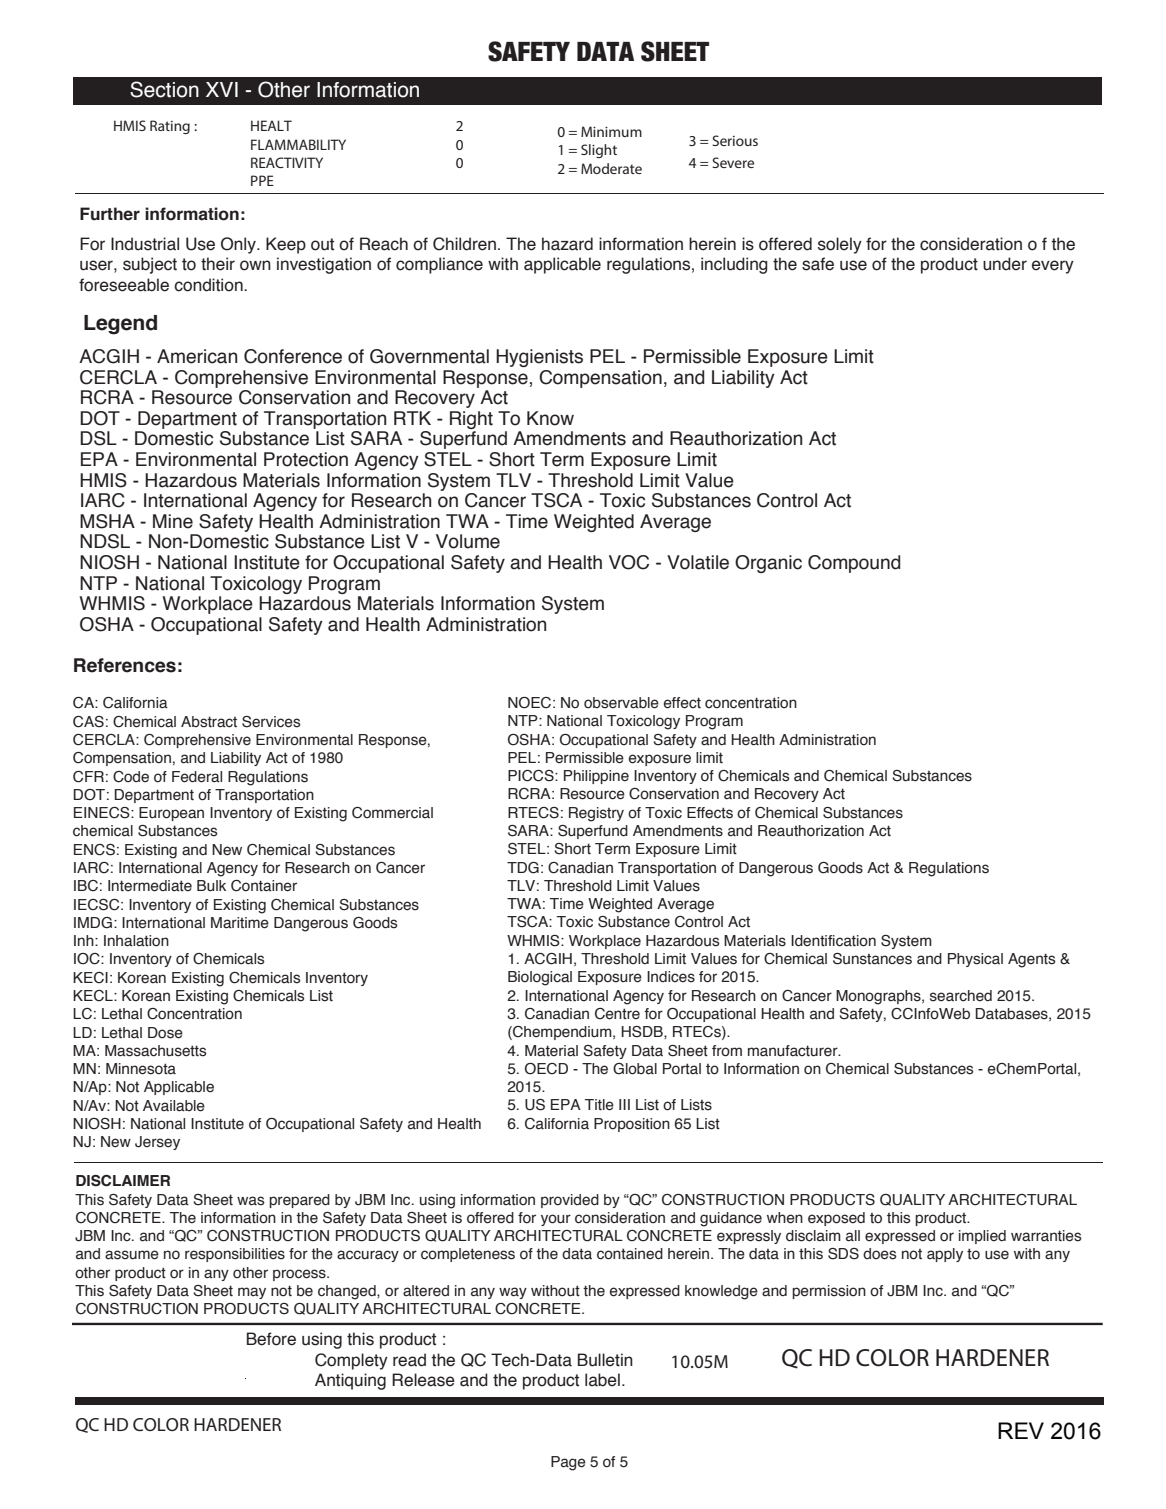  What do you see at coordinates (1021, 1430) in the screenshot?
I see `REV` at bounding box center [1021, 1430].
